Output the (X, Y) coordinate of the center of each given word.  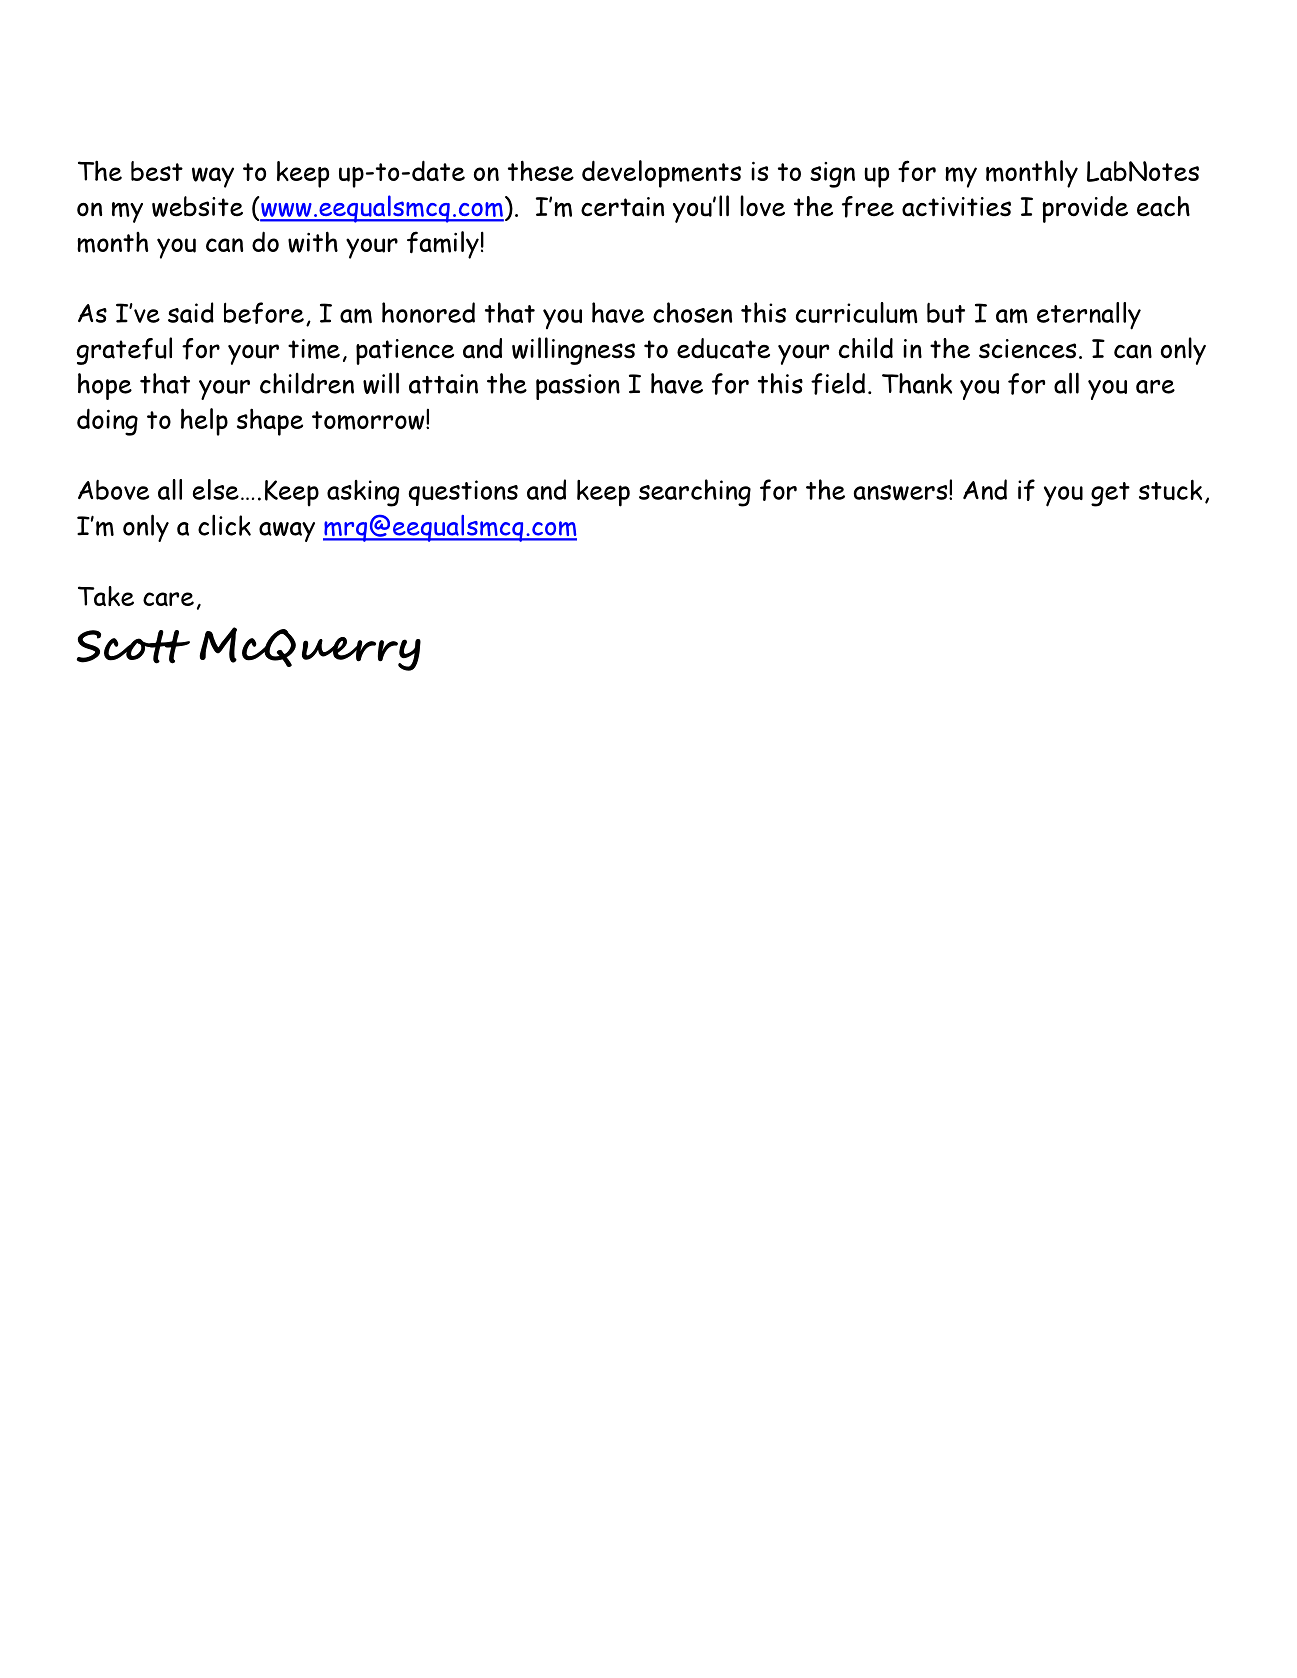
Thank (917, 383)
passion (578, 387)
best (157, 171)
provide (1085, 209)
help (204, 422)
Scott (133, 647)
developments (661, 174)
